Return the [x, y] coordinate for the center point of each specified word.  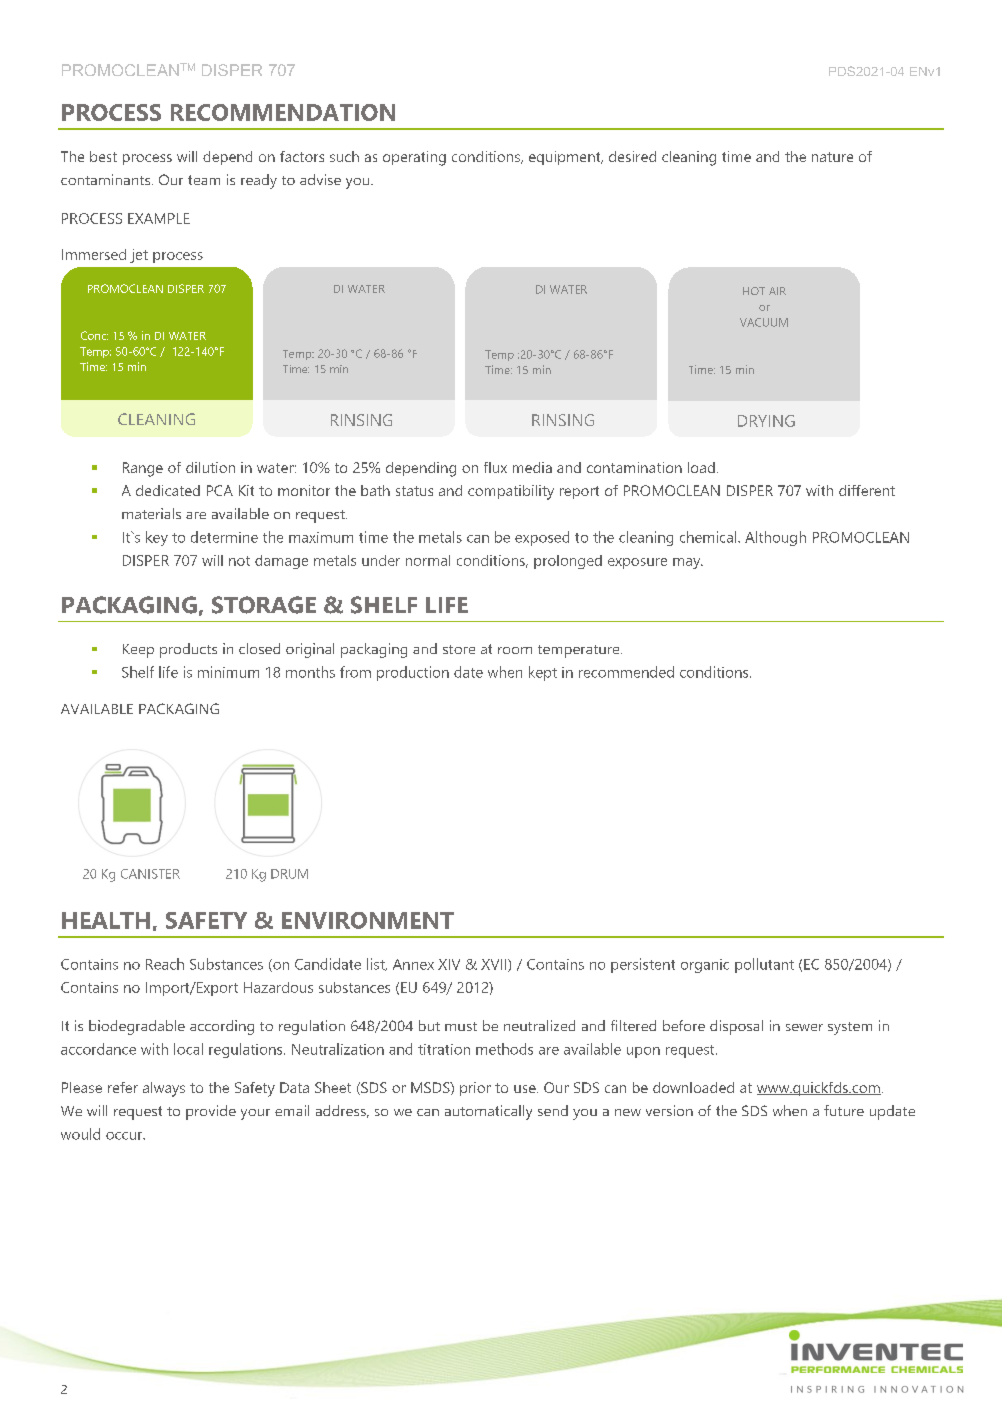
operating [414, 158]
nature [832, 157]
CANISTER [150, 874]
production [413, 673]
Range [143, 469]
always [164, 1089]
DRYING [766, 421]
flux [495, 467]
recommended [626, 672]
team [204, 180]
